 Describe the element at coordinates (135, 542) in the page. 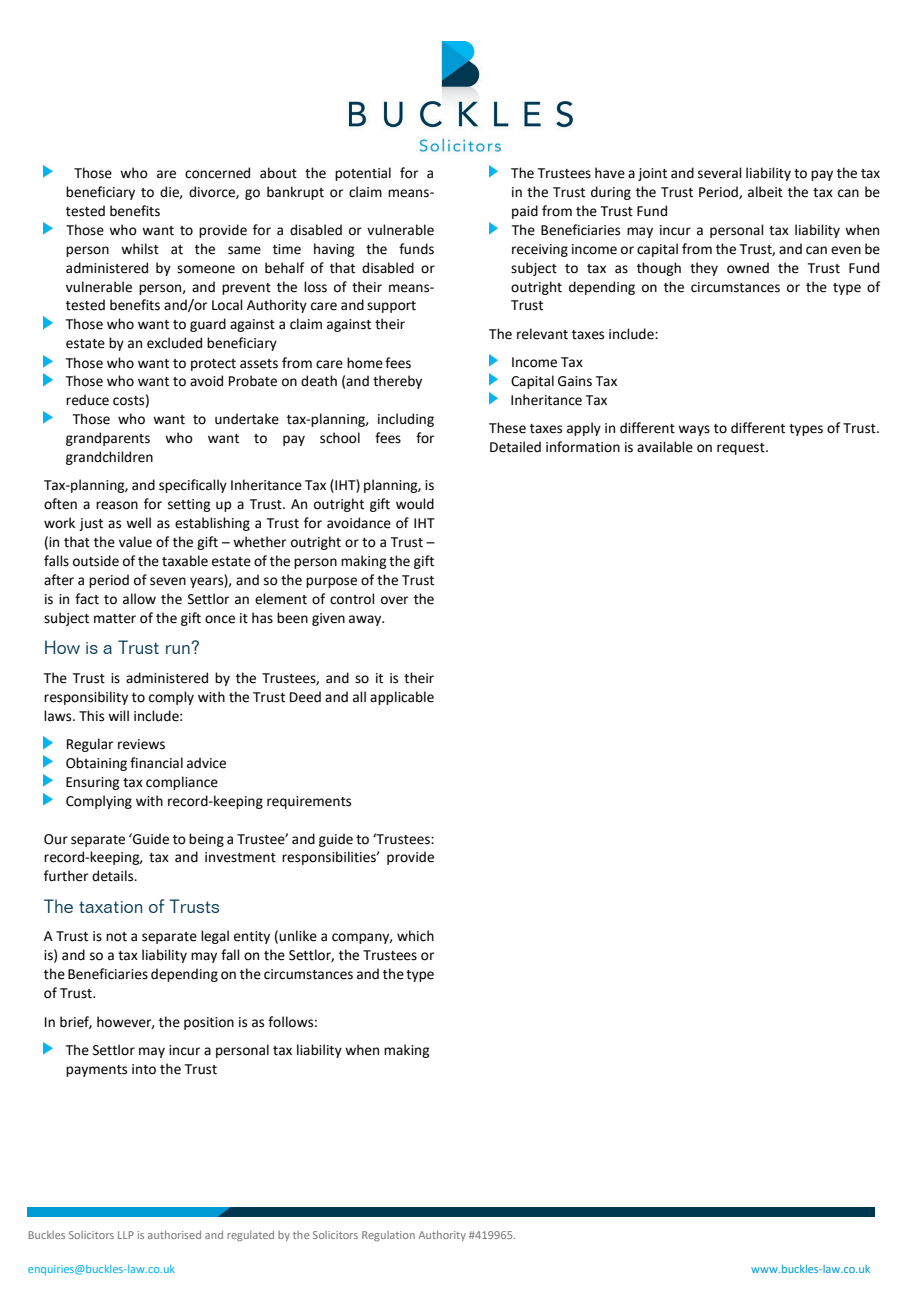

I see `value` at that location.
